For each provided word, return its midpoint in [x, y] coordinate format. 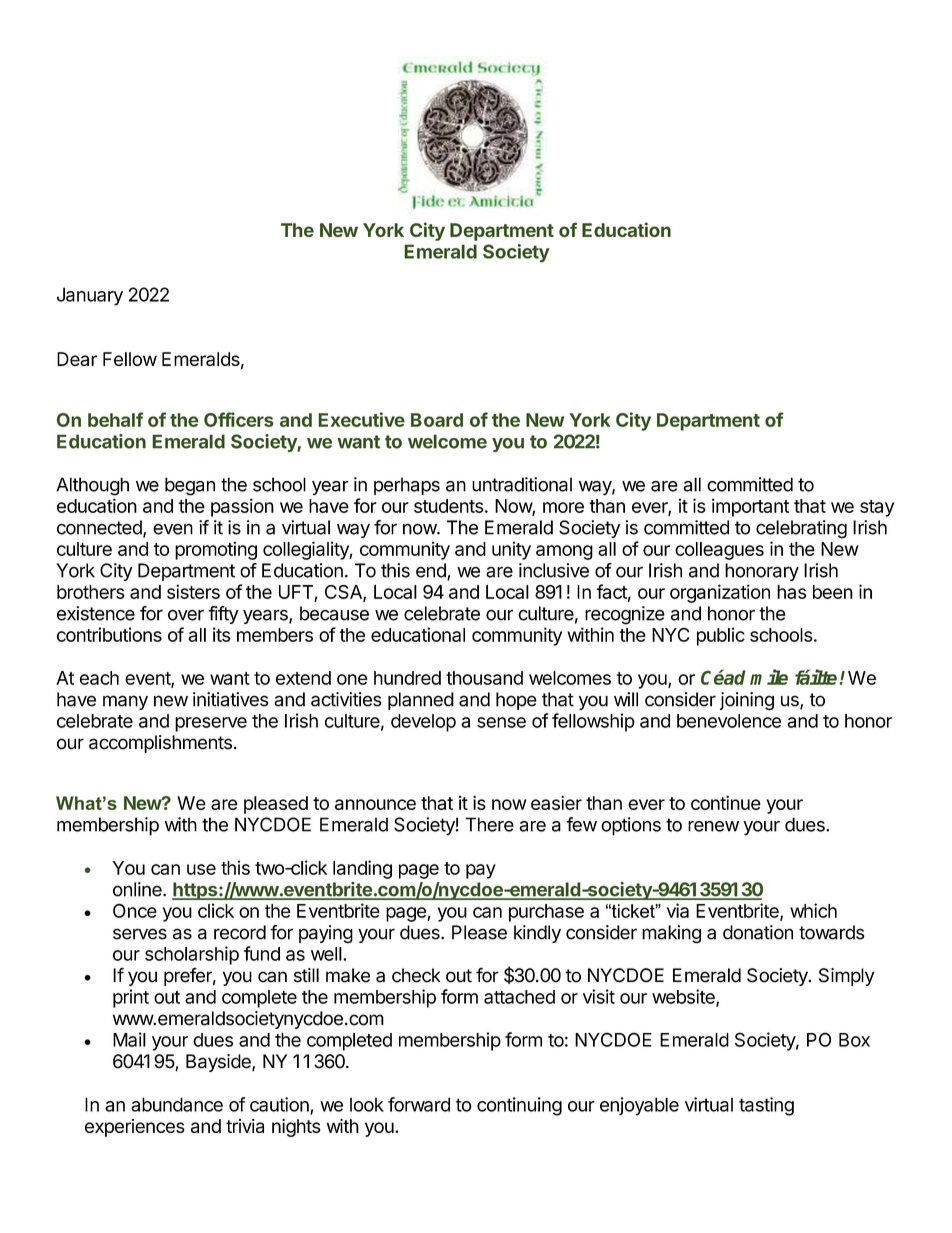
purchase [546, 913]
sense [501, 722]
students [449, 506]
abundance [177, 1104]
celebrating [801, 529]
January [90, 296]
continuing [519, 1106]
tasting [766, 1106]
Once [135, 910]
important [750, 507]
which [813, 910]
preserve [211, 724]
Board [437, 420]
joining [747, 701]
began [190, 486]
